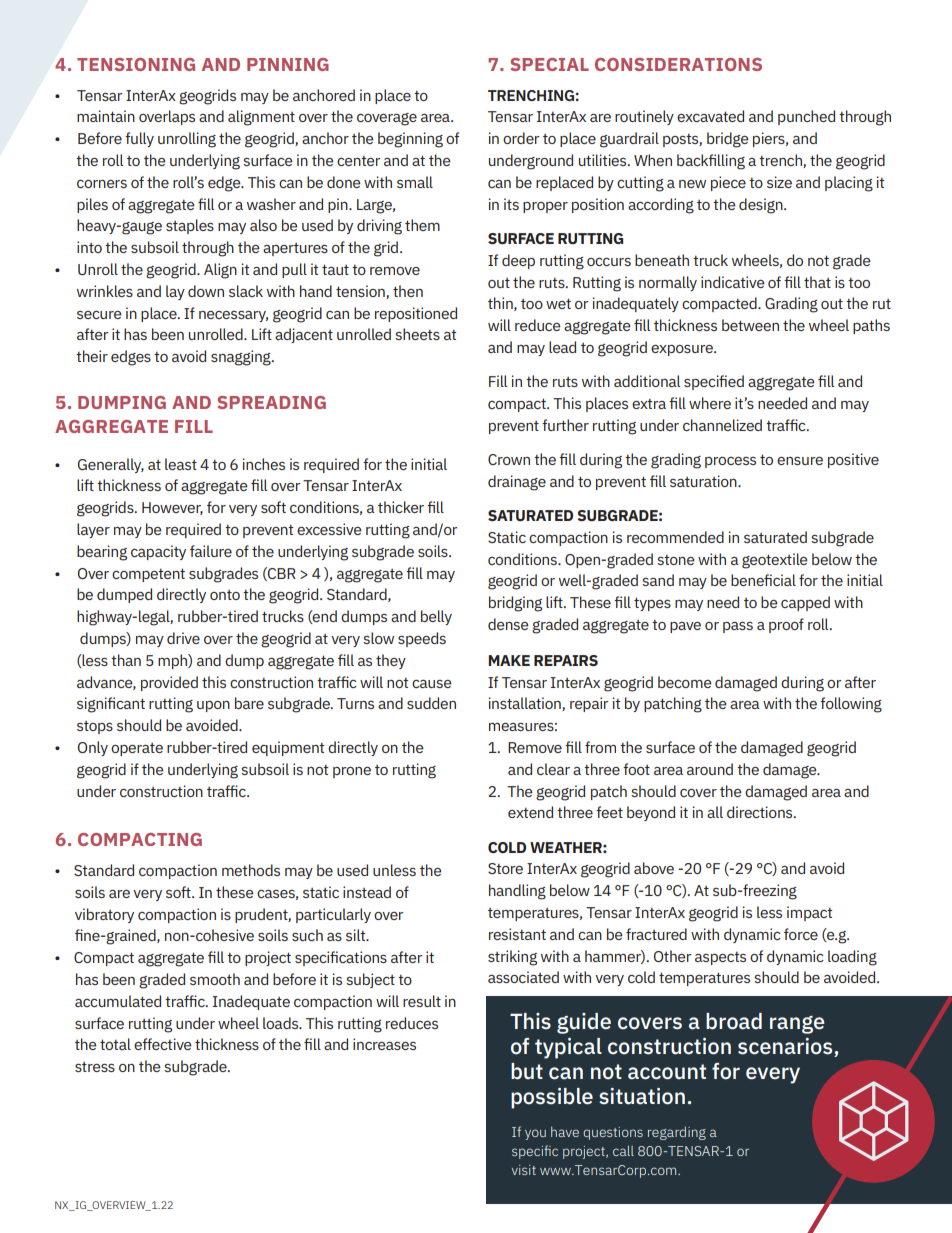 The height and width of the document is (1233, 952). Describe the element at coordinates (95, 1067) in the document. I see `stress` at that location.
